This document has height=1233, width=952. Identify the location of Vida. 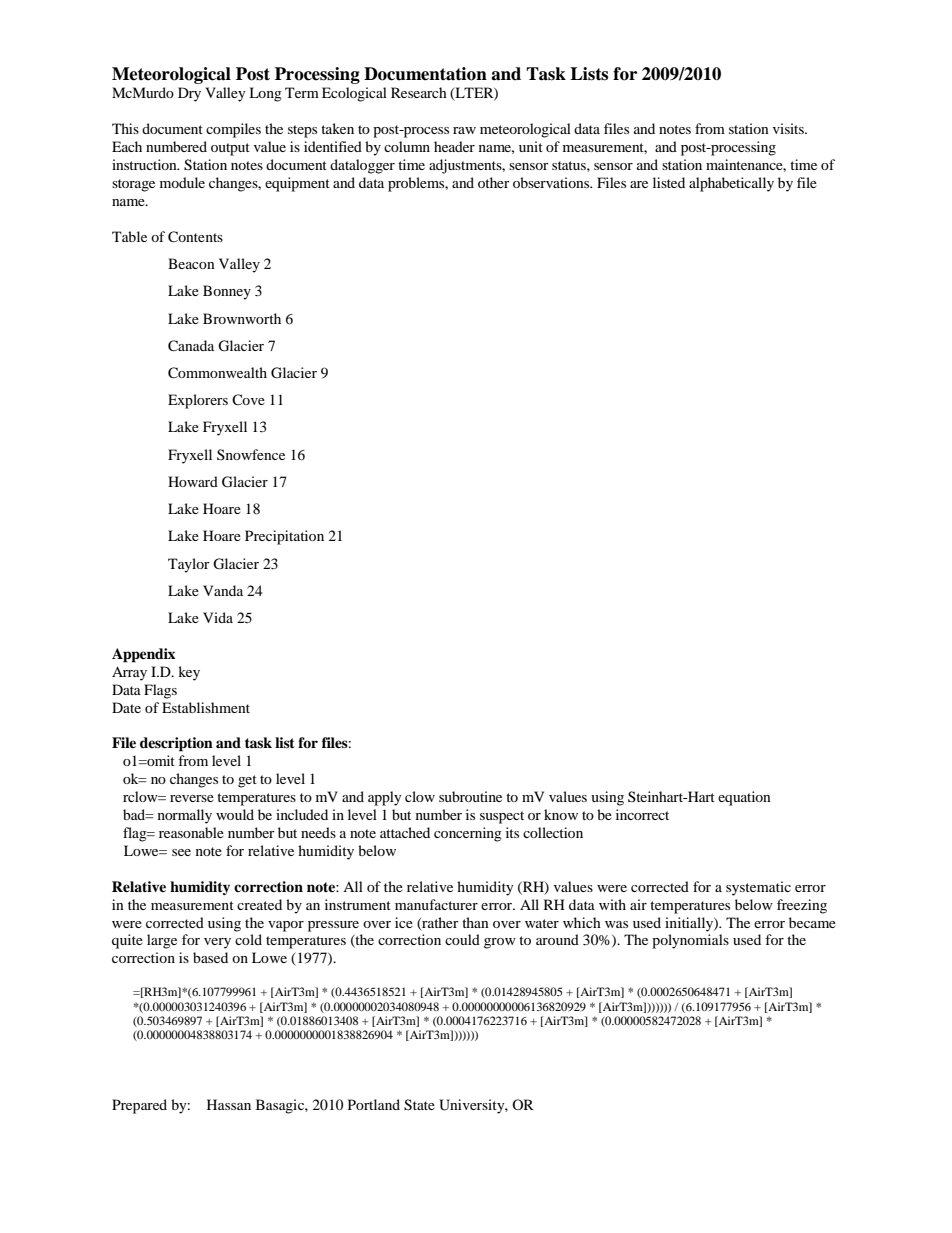
(218, 617).
